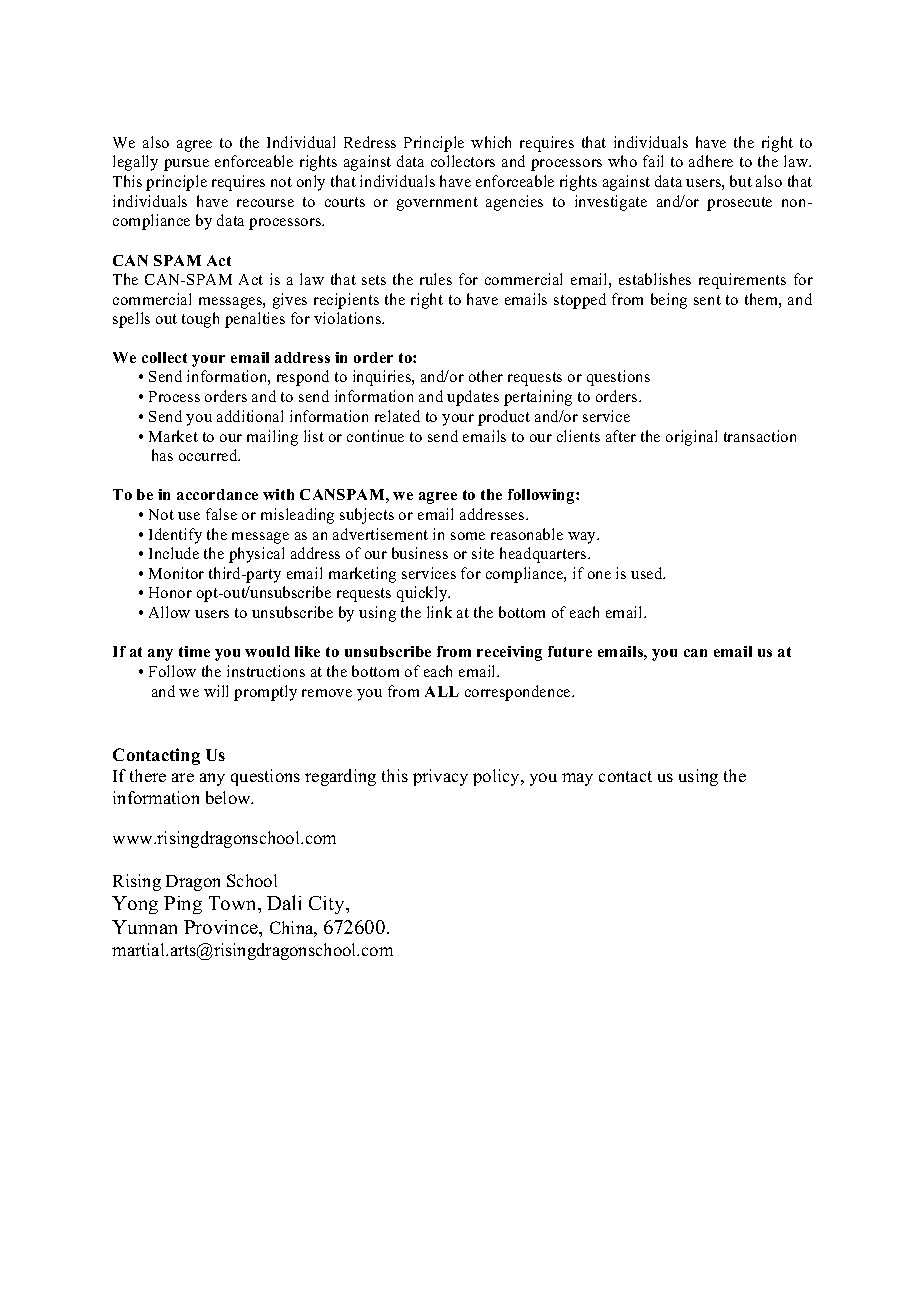  What do you see at coordinates (577, 779) in the document?
I see `may` at bounding box center [577, 779].
